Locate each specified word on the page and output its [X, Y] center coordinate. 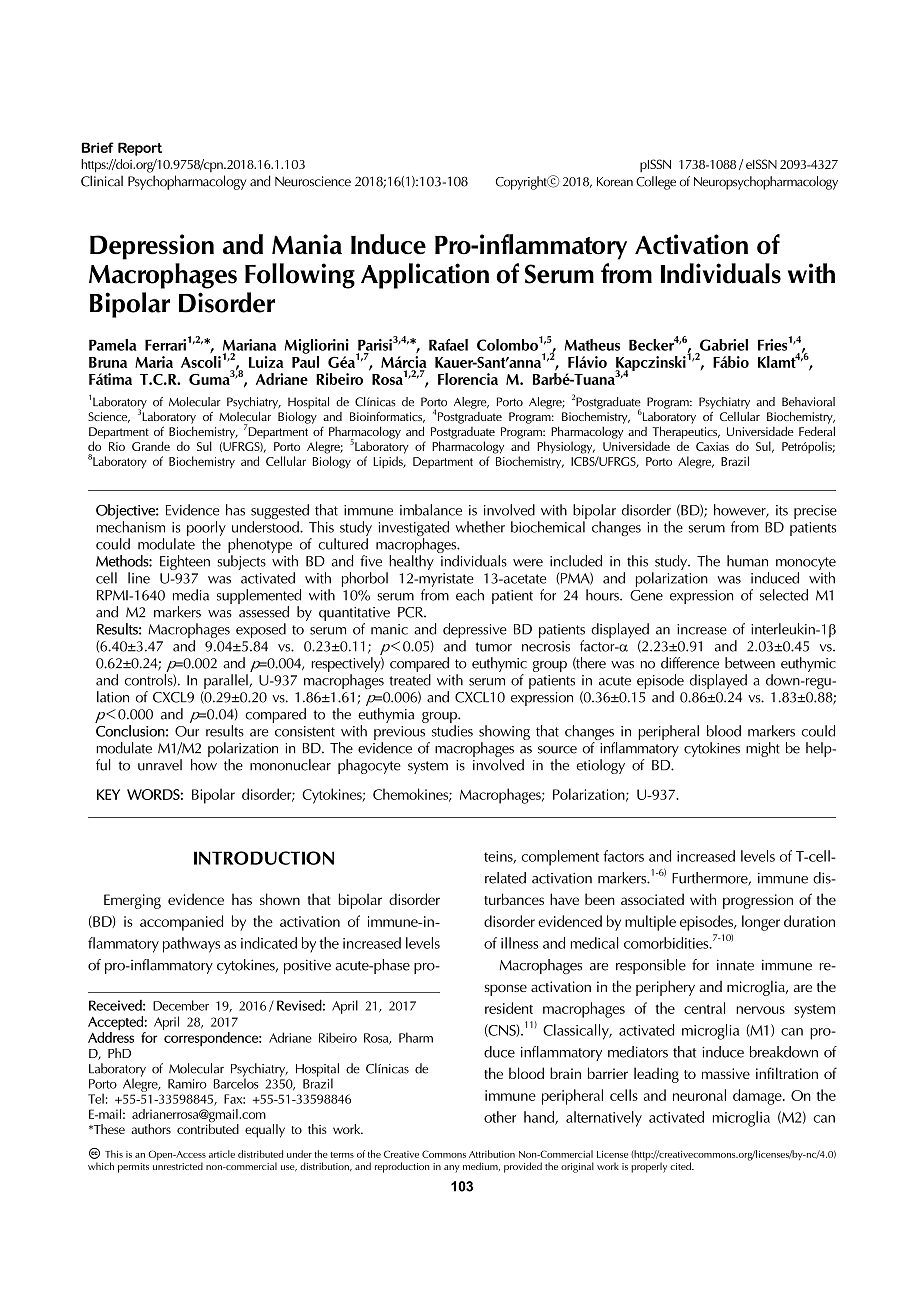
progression [758, 901]
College [656, 183]
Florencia [468, 379]
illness [519, 943]
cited [681, 1166]
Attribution [492, 1154]
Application [425, 276]
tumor [494, 647]
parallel [226, 683]
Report [140, 149]
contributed [208, 1127]
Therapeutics [686, 432]
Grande [151, 446]
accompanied [181, 923]
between [750, 663]
